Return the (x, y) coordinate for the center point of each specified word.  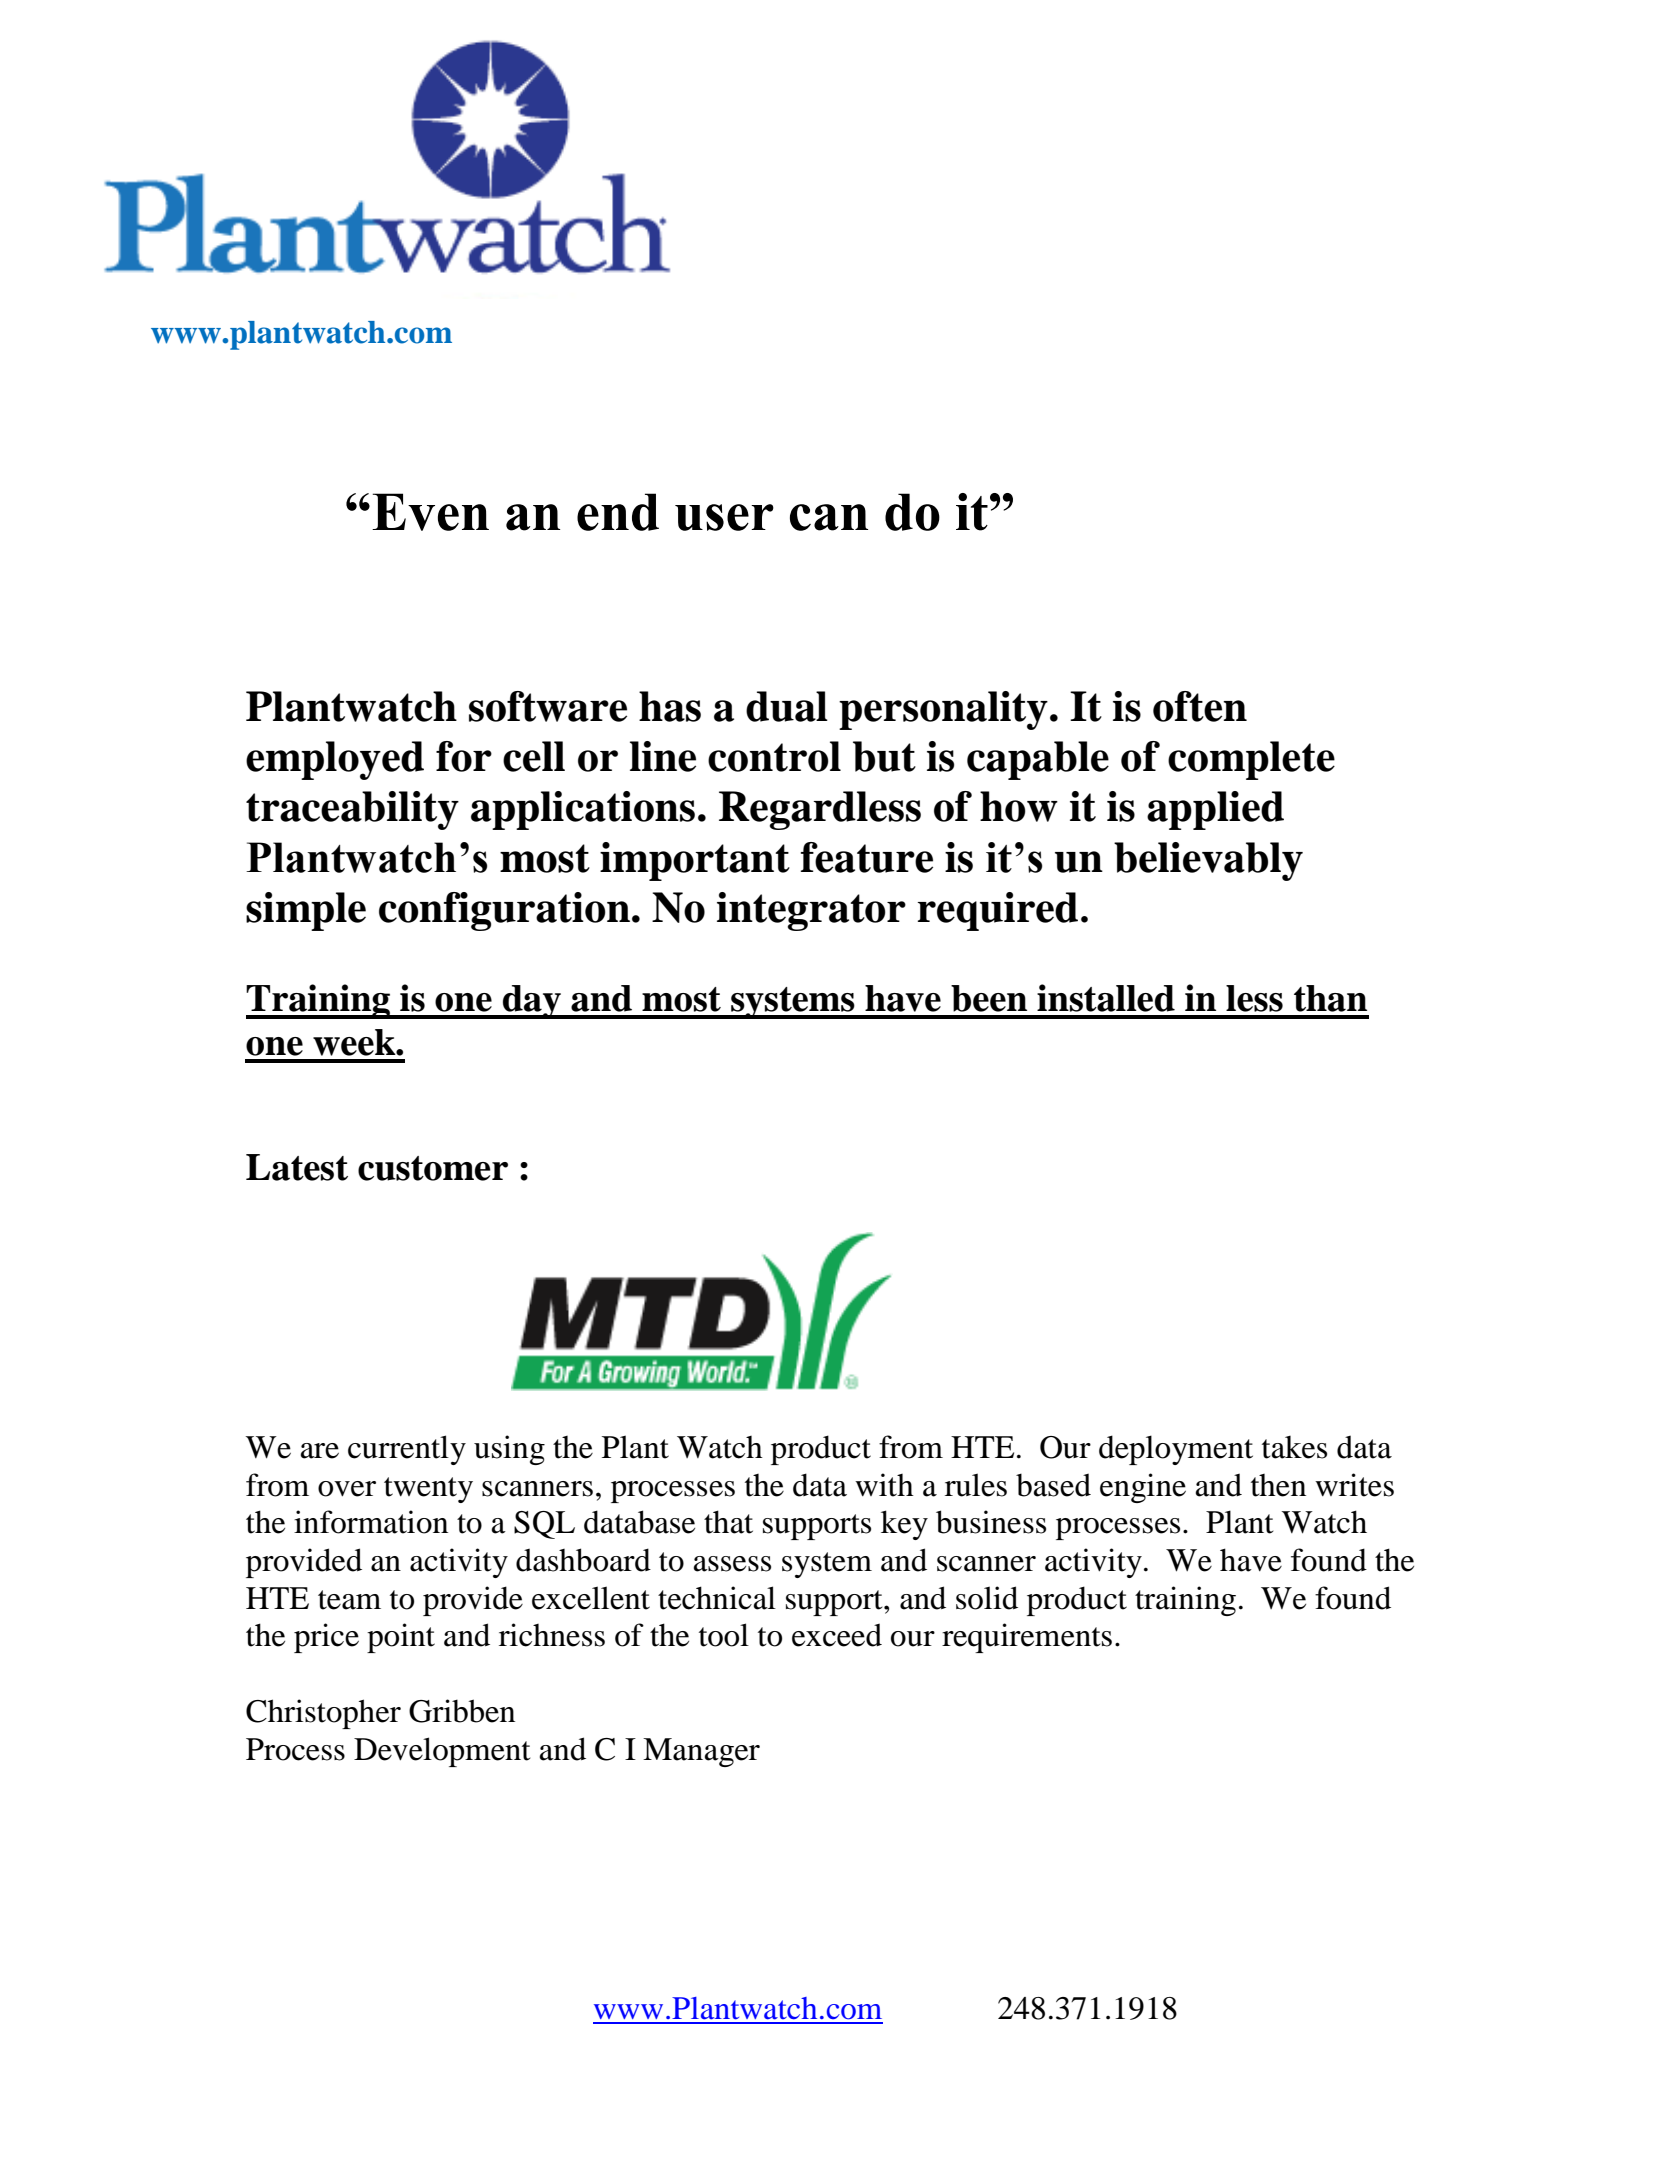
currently (407, 1450)
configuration (504, 911)
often (1200, 706)
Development (442, 1752)
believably (1208, 861)
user (724, 517)
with (884, 1485)
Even (430, 512)
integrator (811, 911)
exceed (837, 1635)
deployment (1176, 1450)
